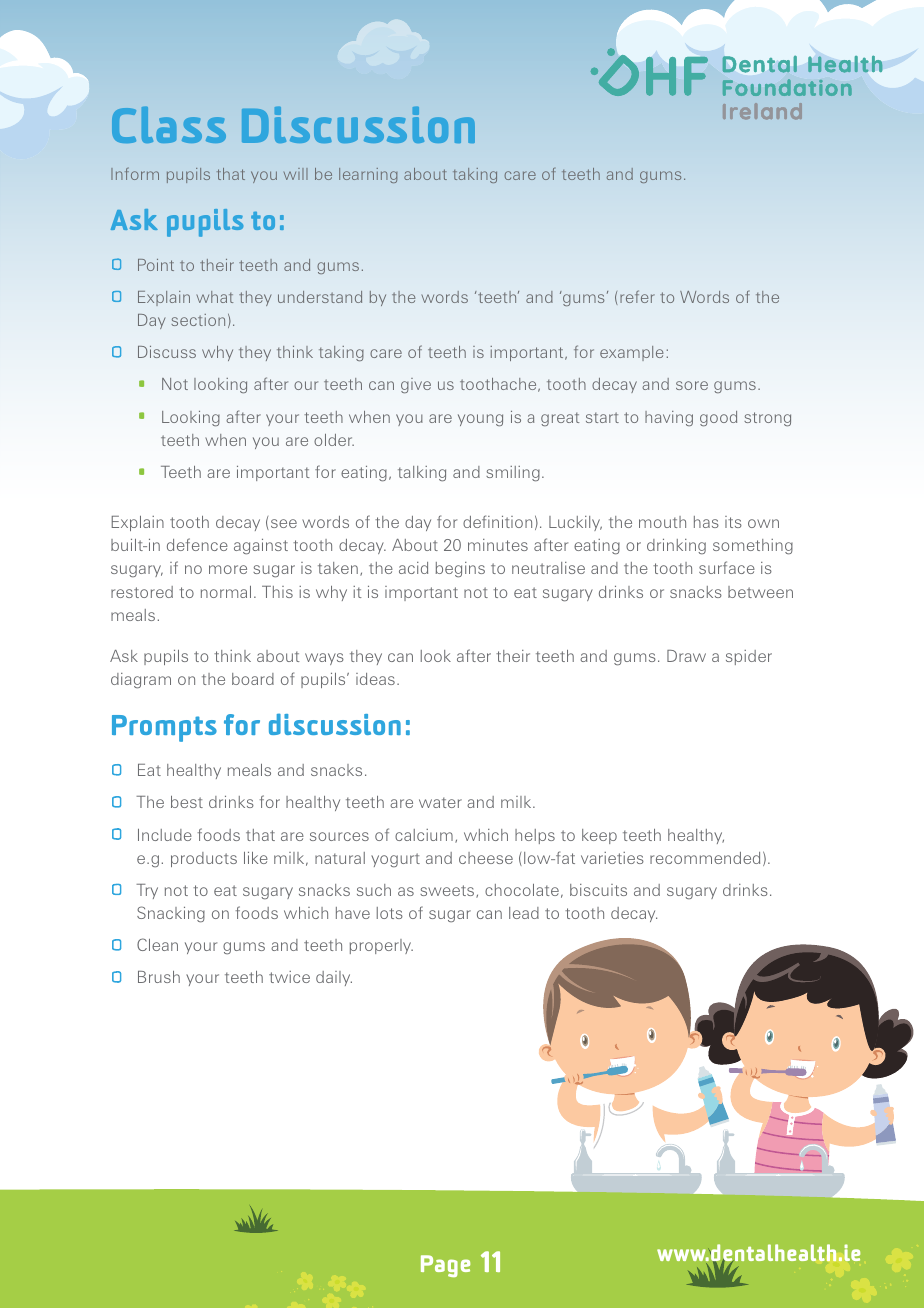  Describe the element at coordinates (169, 124) in the image. I see `Class` at that location.
